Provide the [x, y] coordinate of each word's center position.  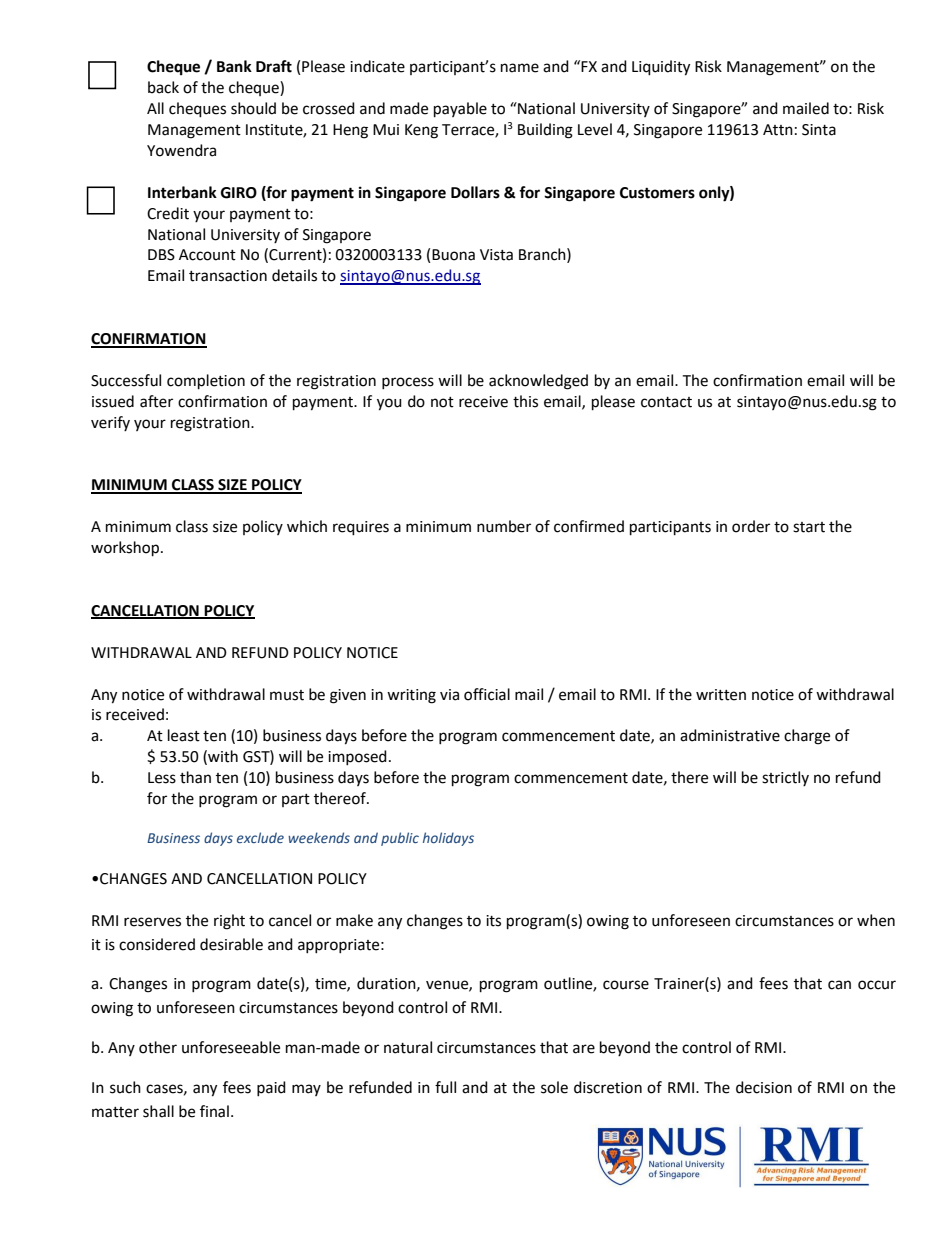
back [163, 87]
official [487, 694]
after [156, 401]
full [445, 1087]
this [525, 401]
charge [807, 737]
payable [460, 110]
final [214, 1111]
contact [666, 402]
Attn [778, 130]
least [184, 735]
